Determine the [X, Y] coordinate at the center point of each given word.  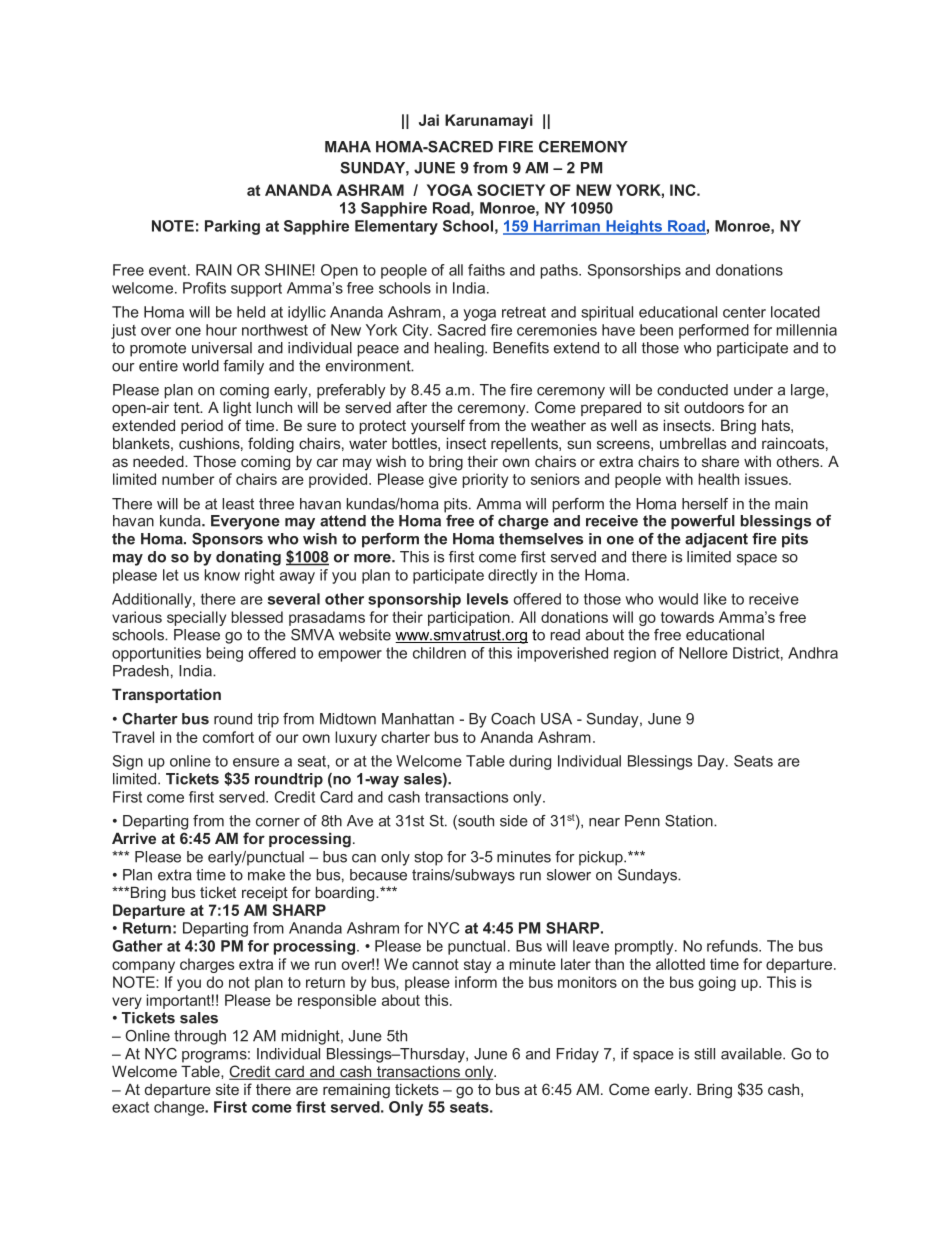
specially [196, 618]
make [266, 875]
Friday [578, 1055]
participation [470, 618]
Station [690, 821]
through [200, 1037]
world [200, 366]
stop [428, 858]
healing [460, 349]
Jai [429, 120]
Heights [634, 227]
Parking [232, 227]
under [753, 390]
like [715, 599]
